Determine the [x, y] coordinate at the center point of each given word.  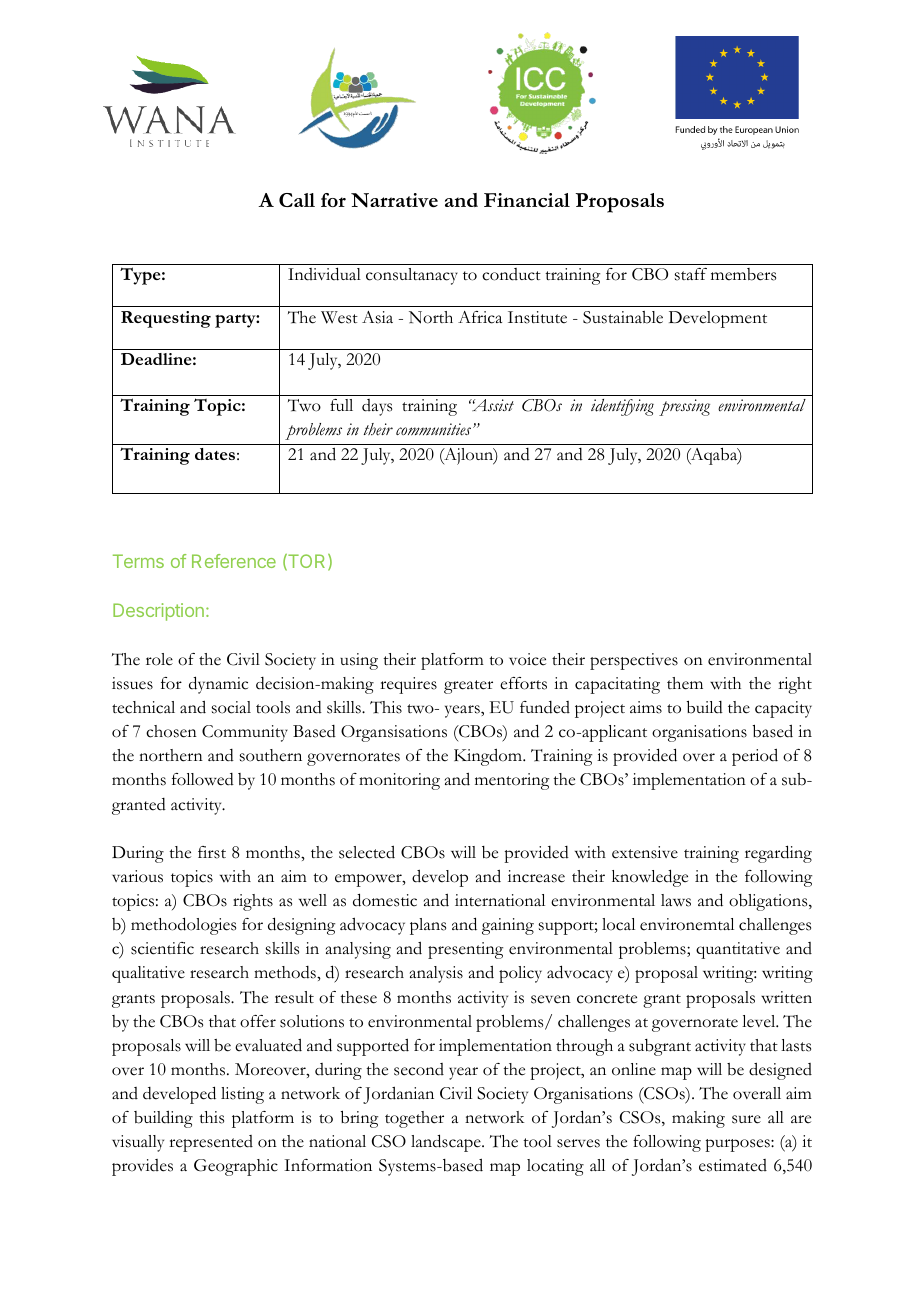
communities [435, 429]
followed [203, 779]
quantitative [738, 950]
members [743, 274]
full [341, 405]
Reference [234, 561]
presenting [465, 950]
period [755, 757]
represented [211, 1143]
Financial [527, 200]
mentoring [512, 781]
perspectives [634, 661]
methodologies [183, 926]
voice [527, 659]
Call [297, 200]
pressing [684, 407]
